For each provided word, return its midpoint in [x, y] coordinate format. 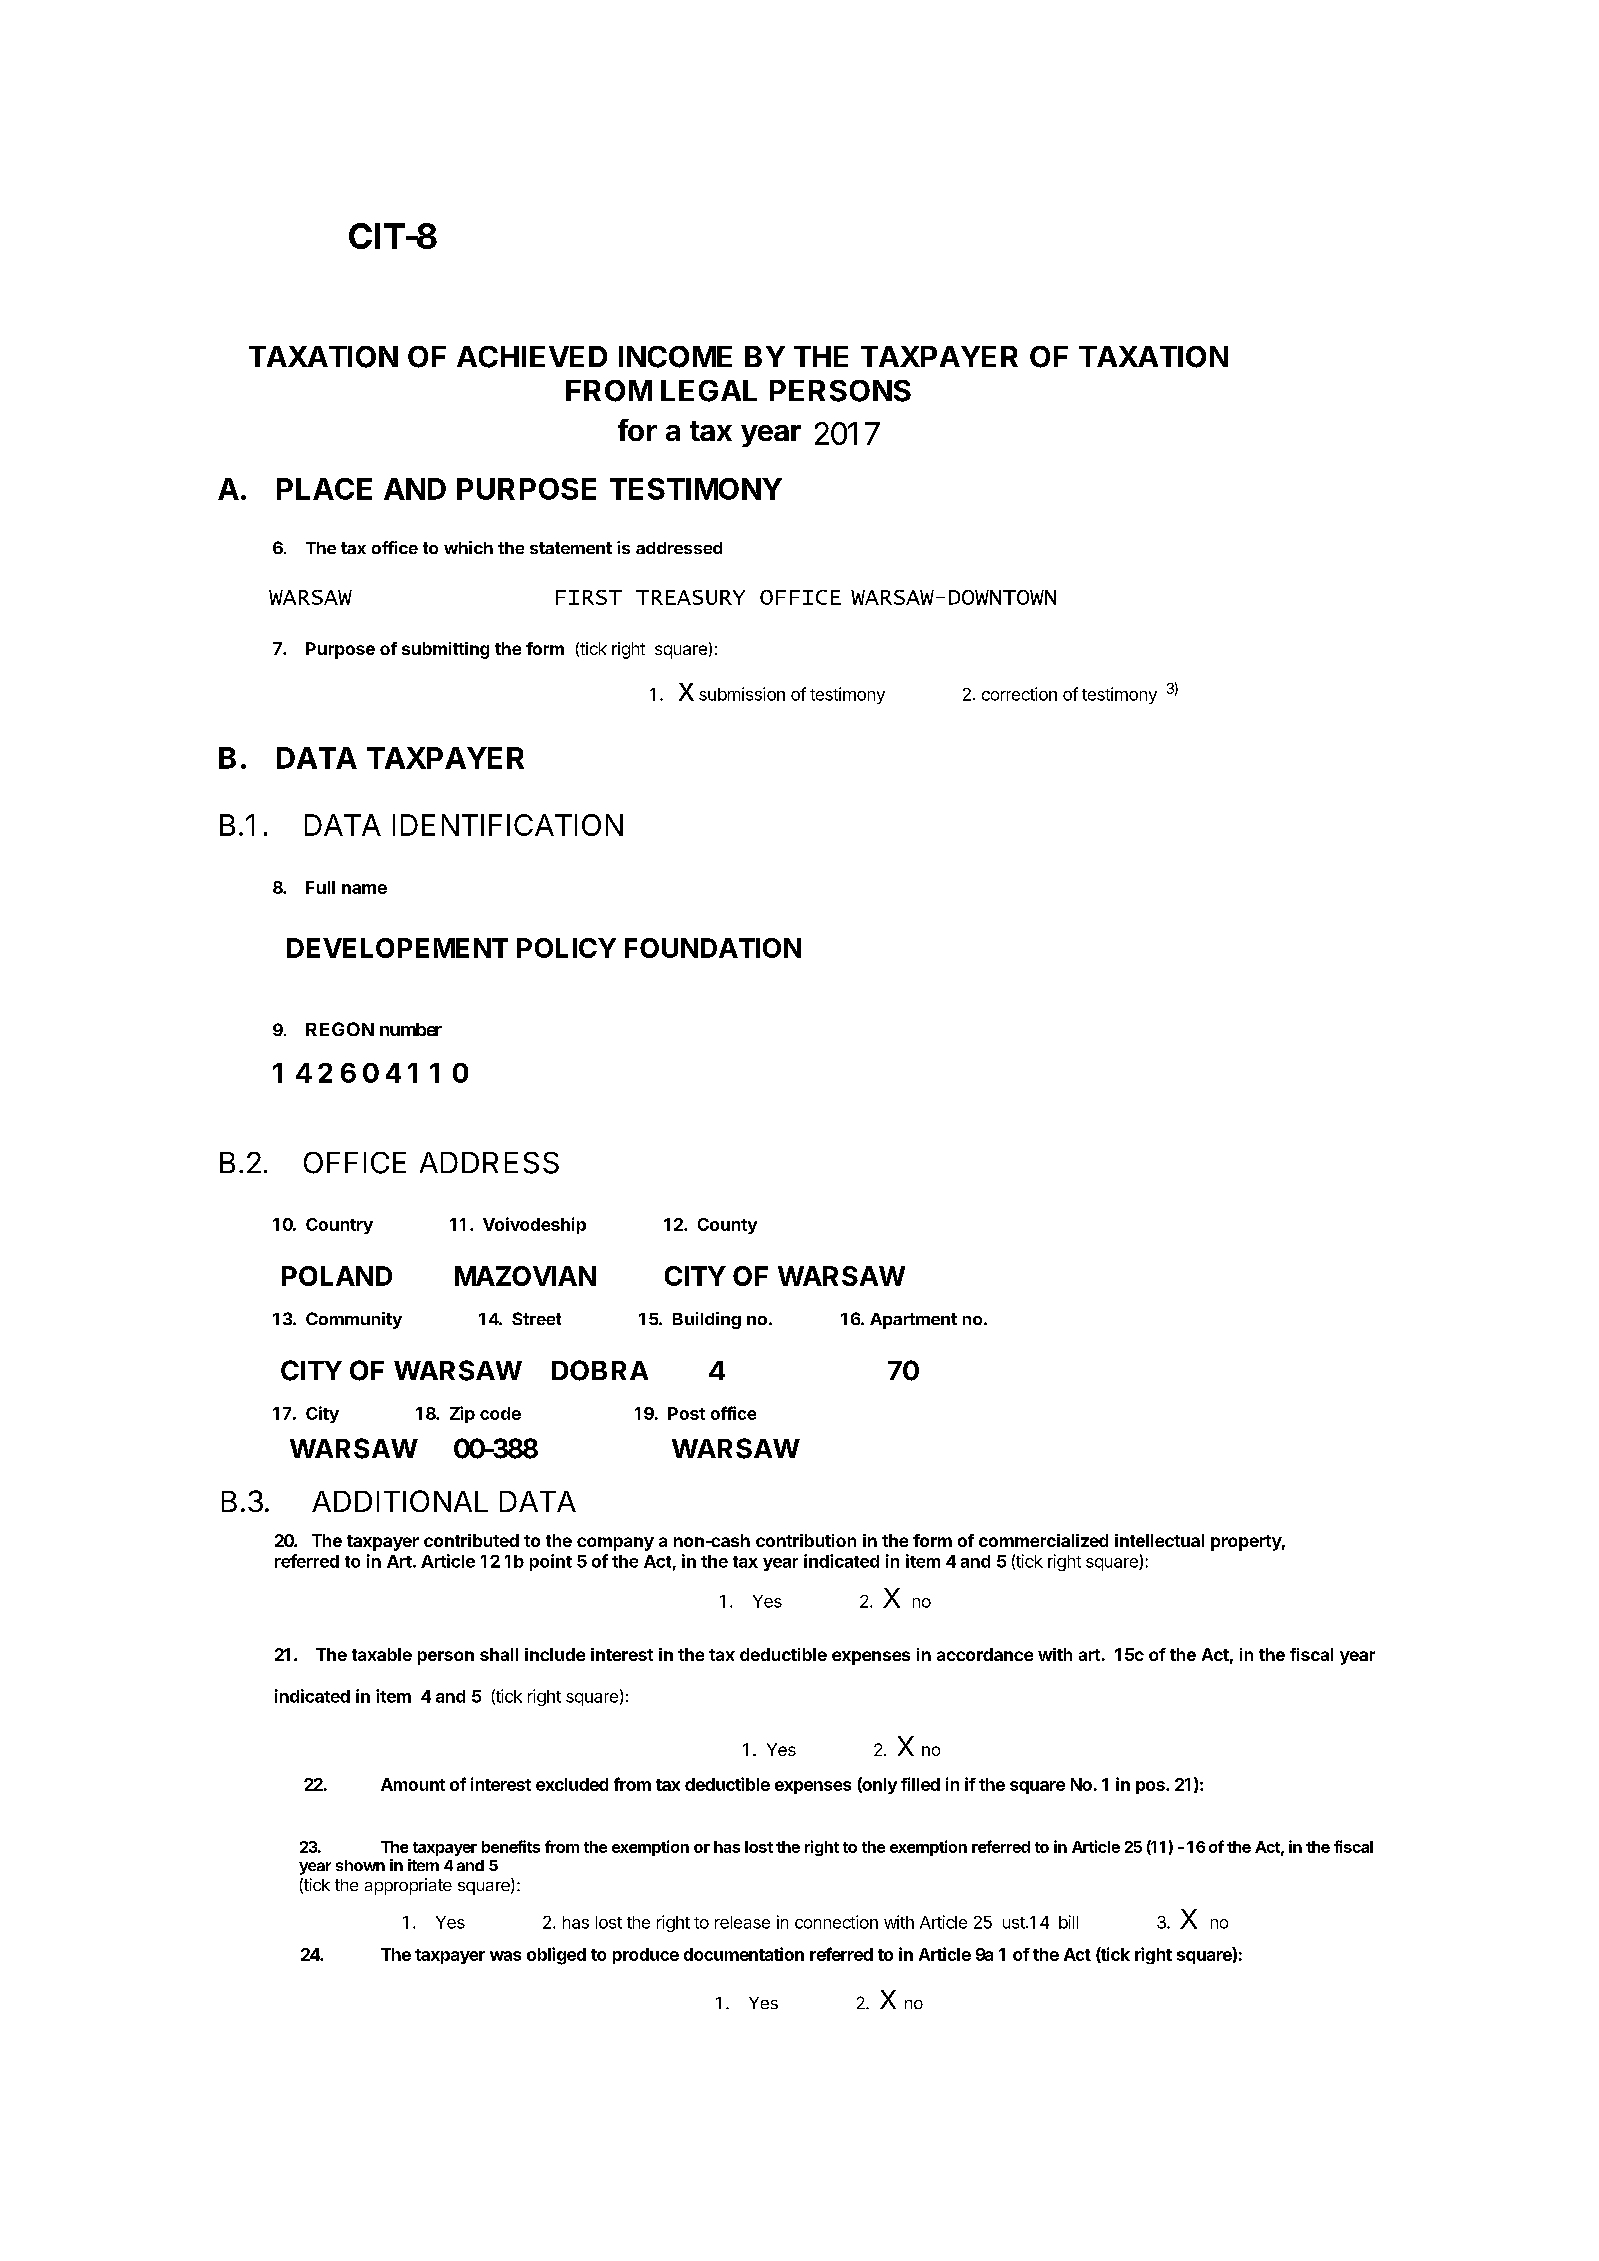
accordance [985, 1654]
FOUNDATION [713, 948]
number [411, 1029]
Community [354, 1320]
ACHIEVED [532, 357]
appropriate [408, 1886]
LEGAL [709, 391]
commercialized [1043, 1540]
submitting [445, 650]
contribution [806, 1540]
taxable [382, 1654]
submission [742, 694]
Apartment [913, 1321]
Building [707, 1320]
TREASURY [690, 597]
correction [1019, 694]
